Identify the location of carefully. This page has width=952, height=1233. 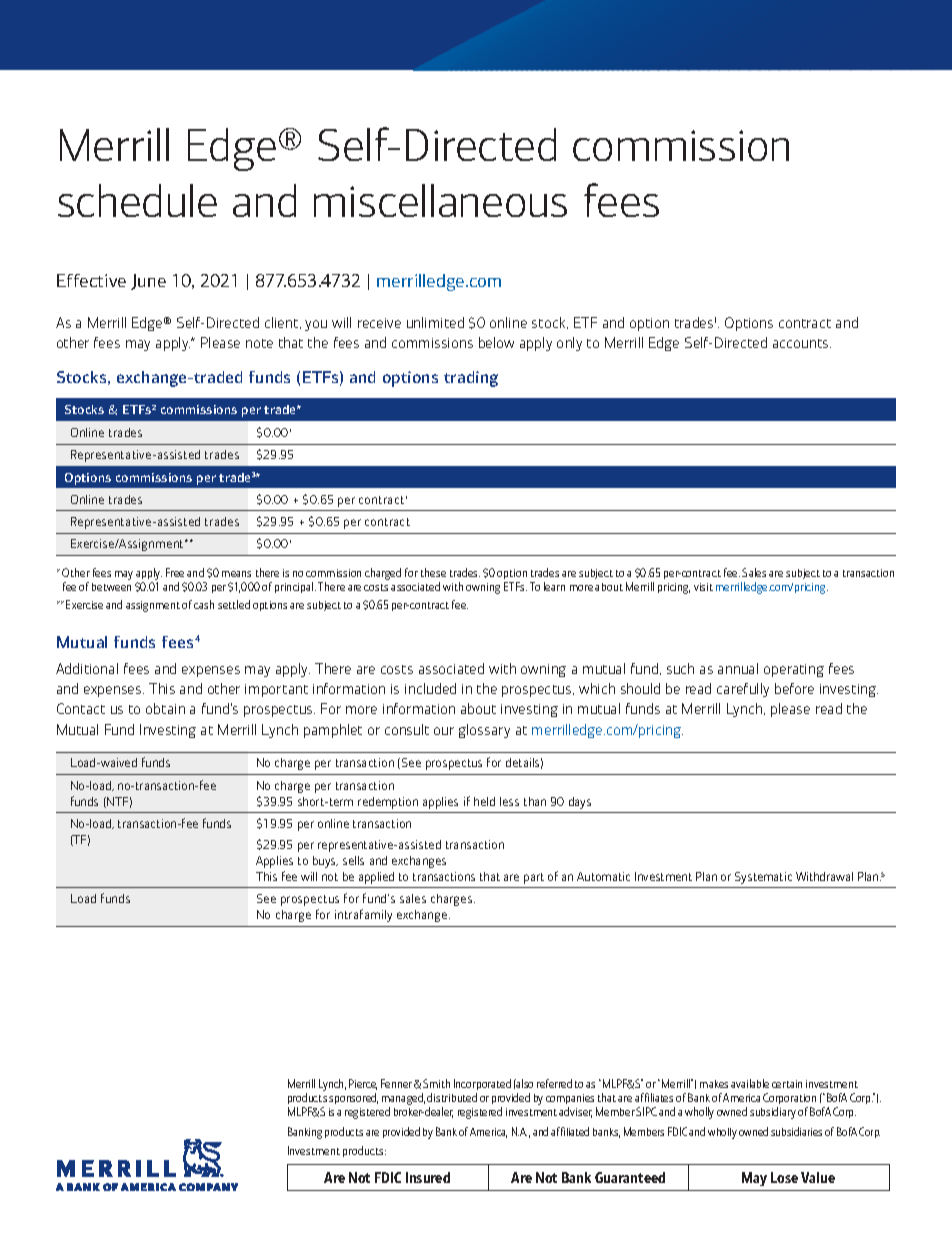
(743, 690).
